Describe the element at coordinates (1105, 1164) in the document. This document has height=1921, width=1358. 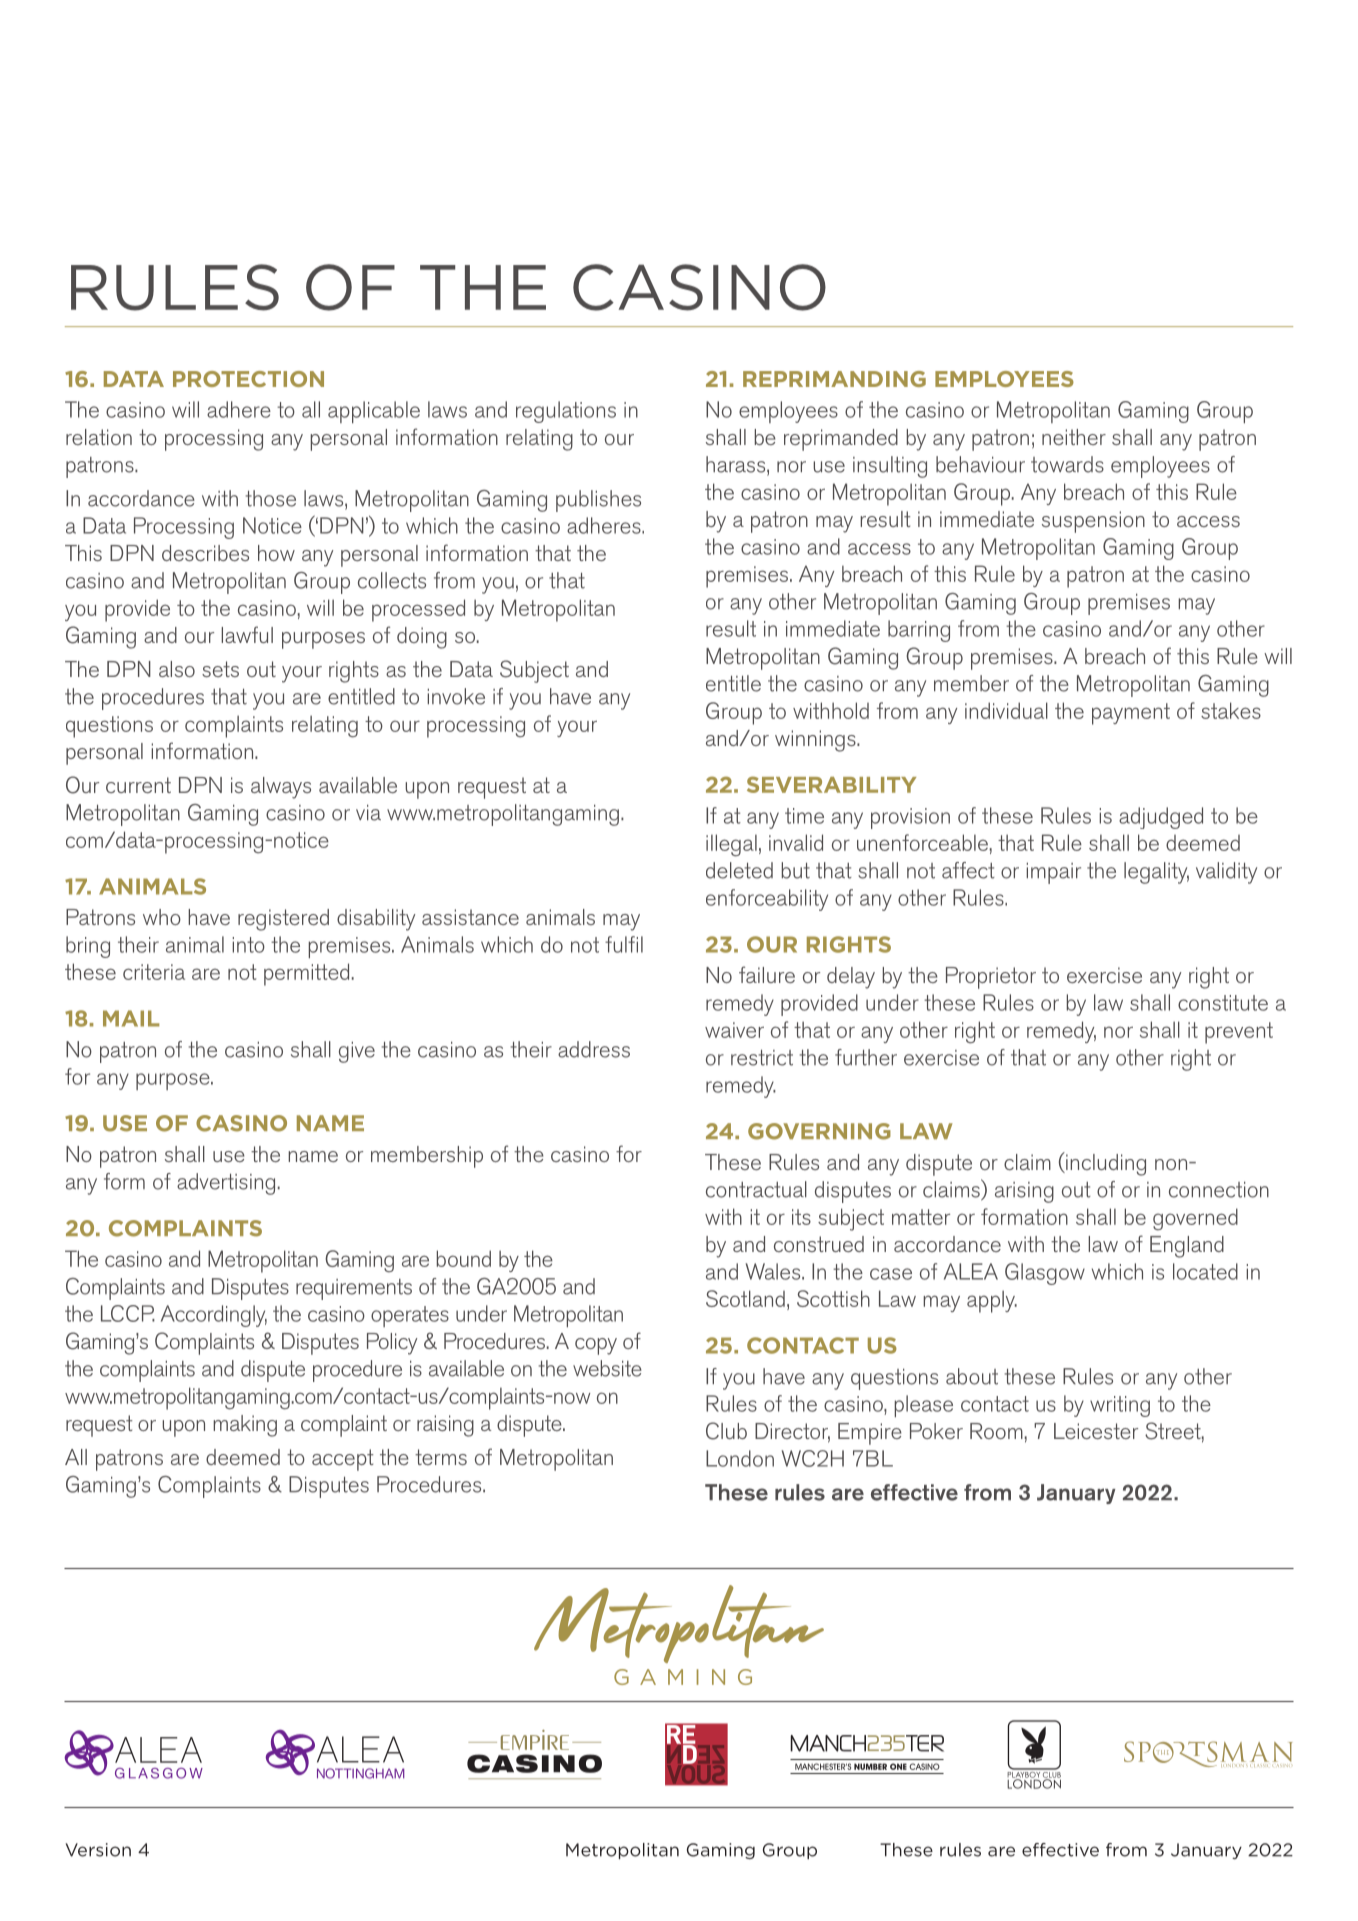
I see `including` at that location.
